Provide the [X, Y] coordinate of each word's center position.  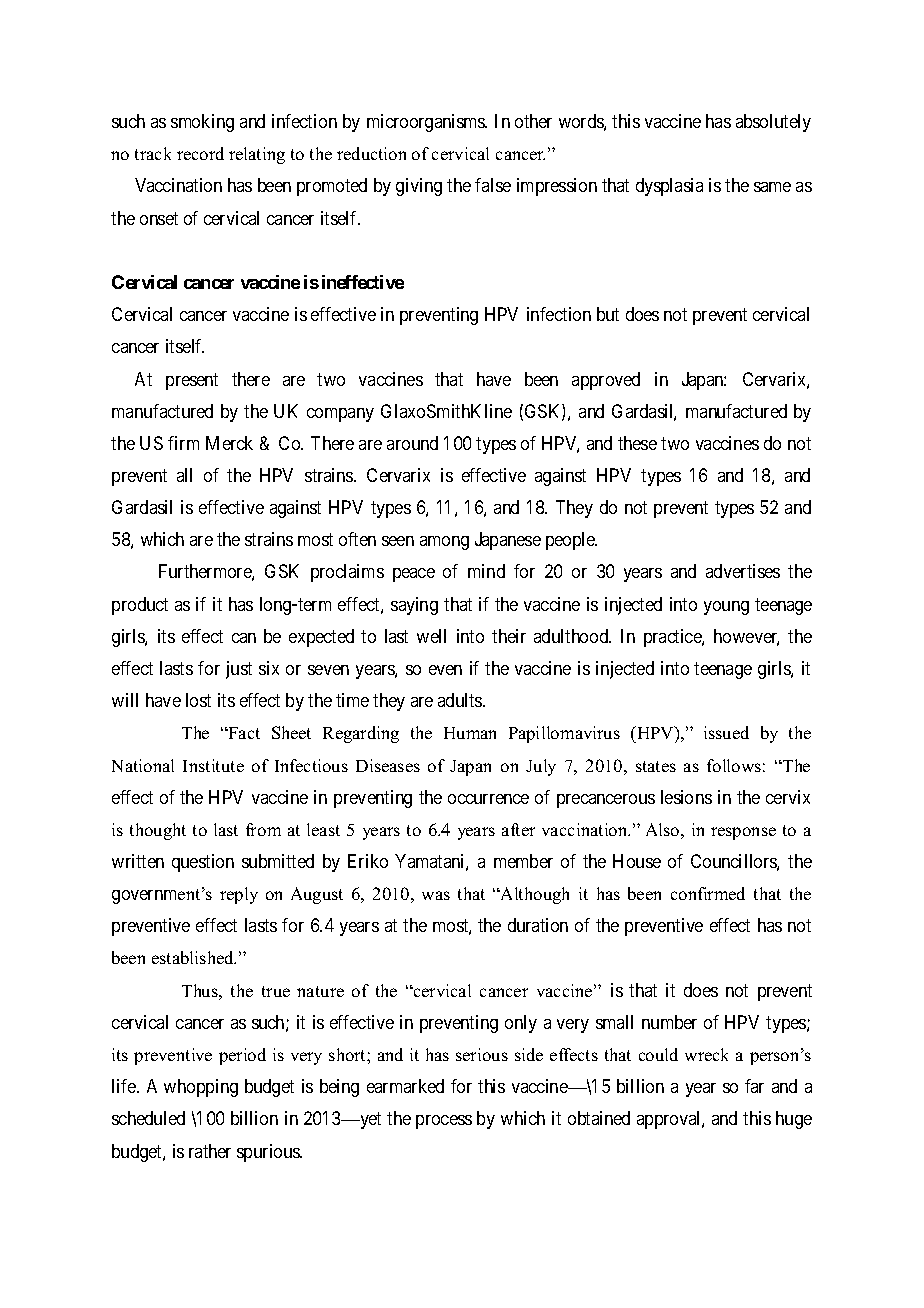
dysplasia [669, 187]
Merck [229, 443]
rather [210, 1151]
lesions [686, 797]
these [637, 443]
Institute [213, 765]
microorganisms [427, 123]
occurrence [488, 799]
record [200, 153]
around [412, 443]
